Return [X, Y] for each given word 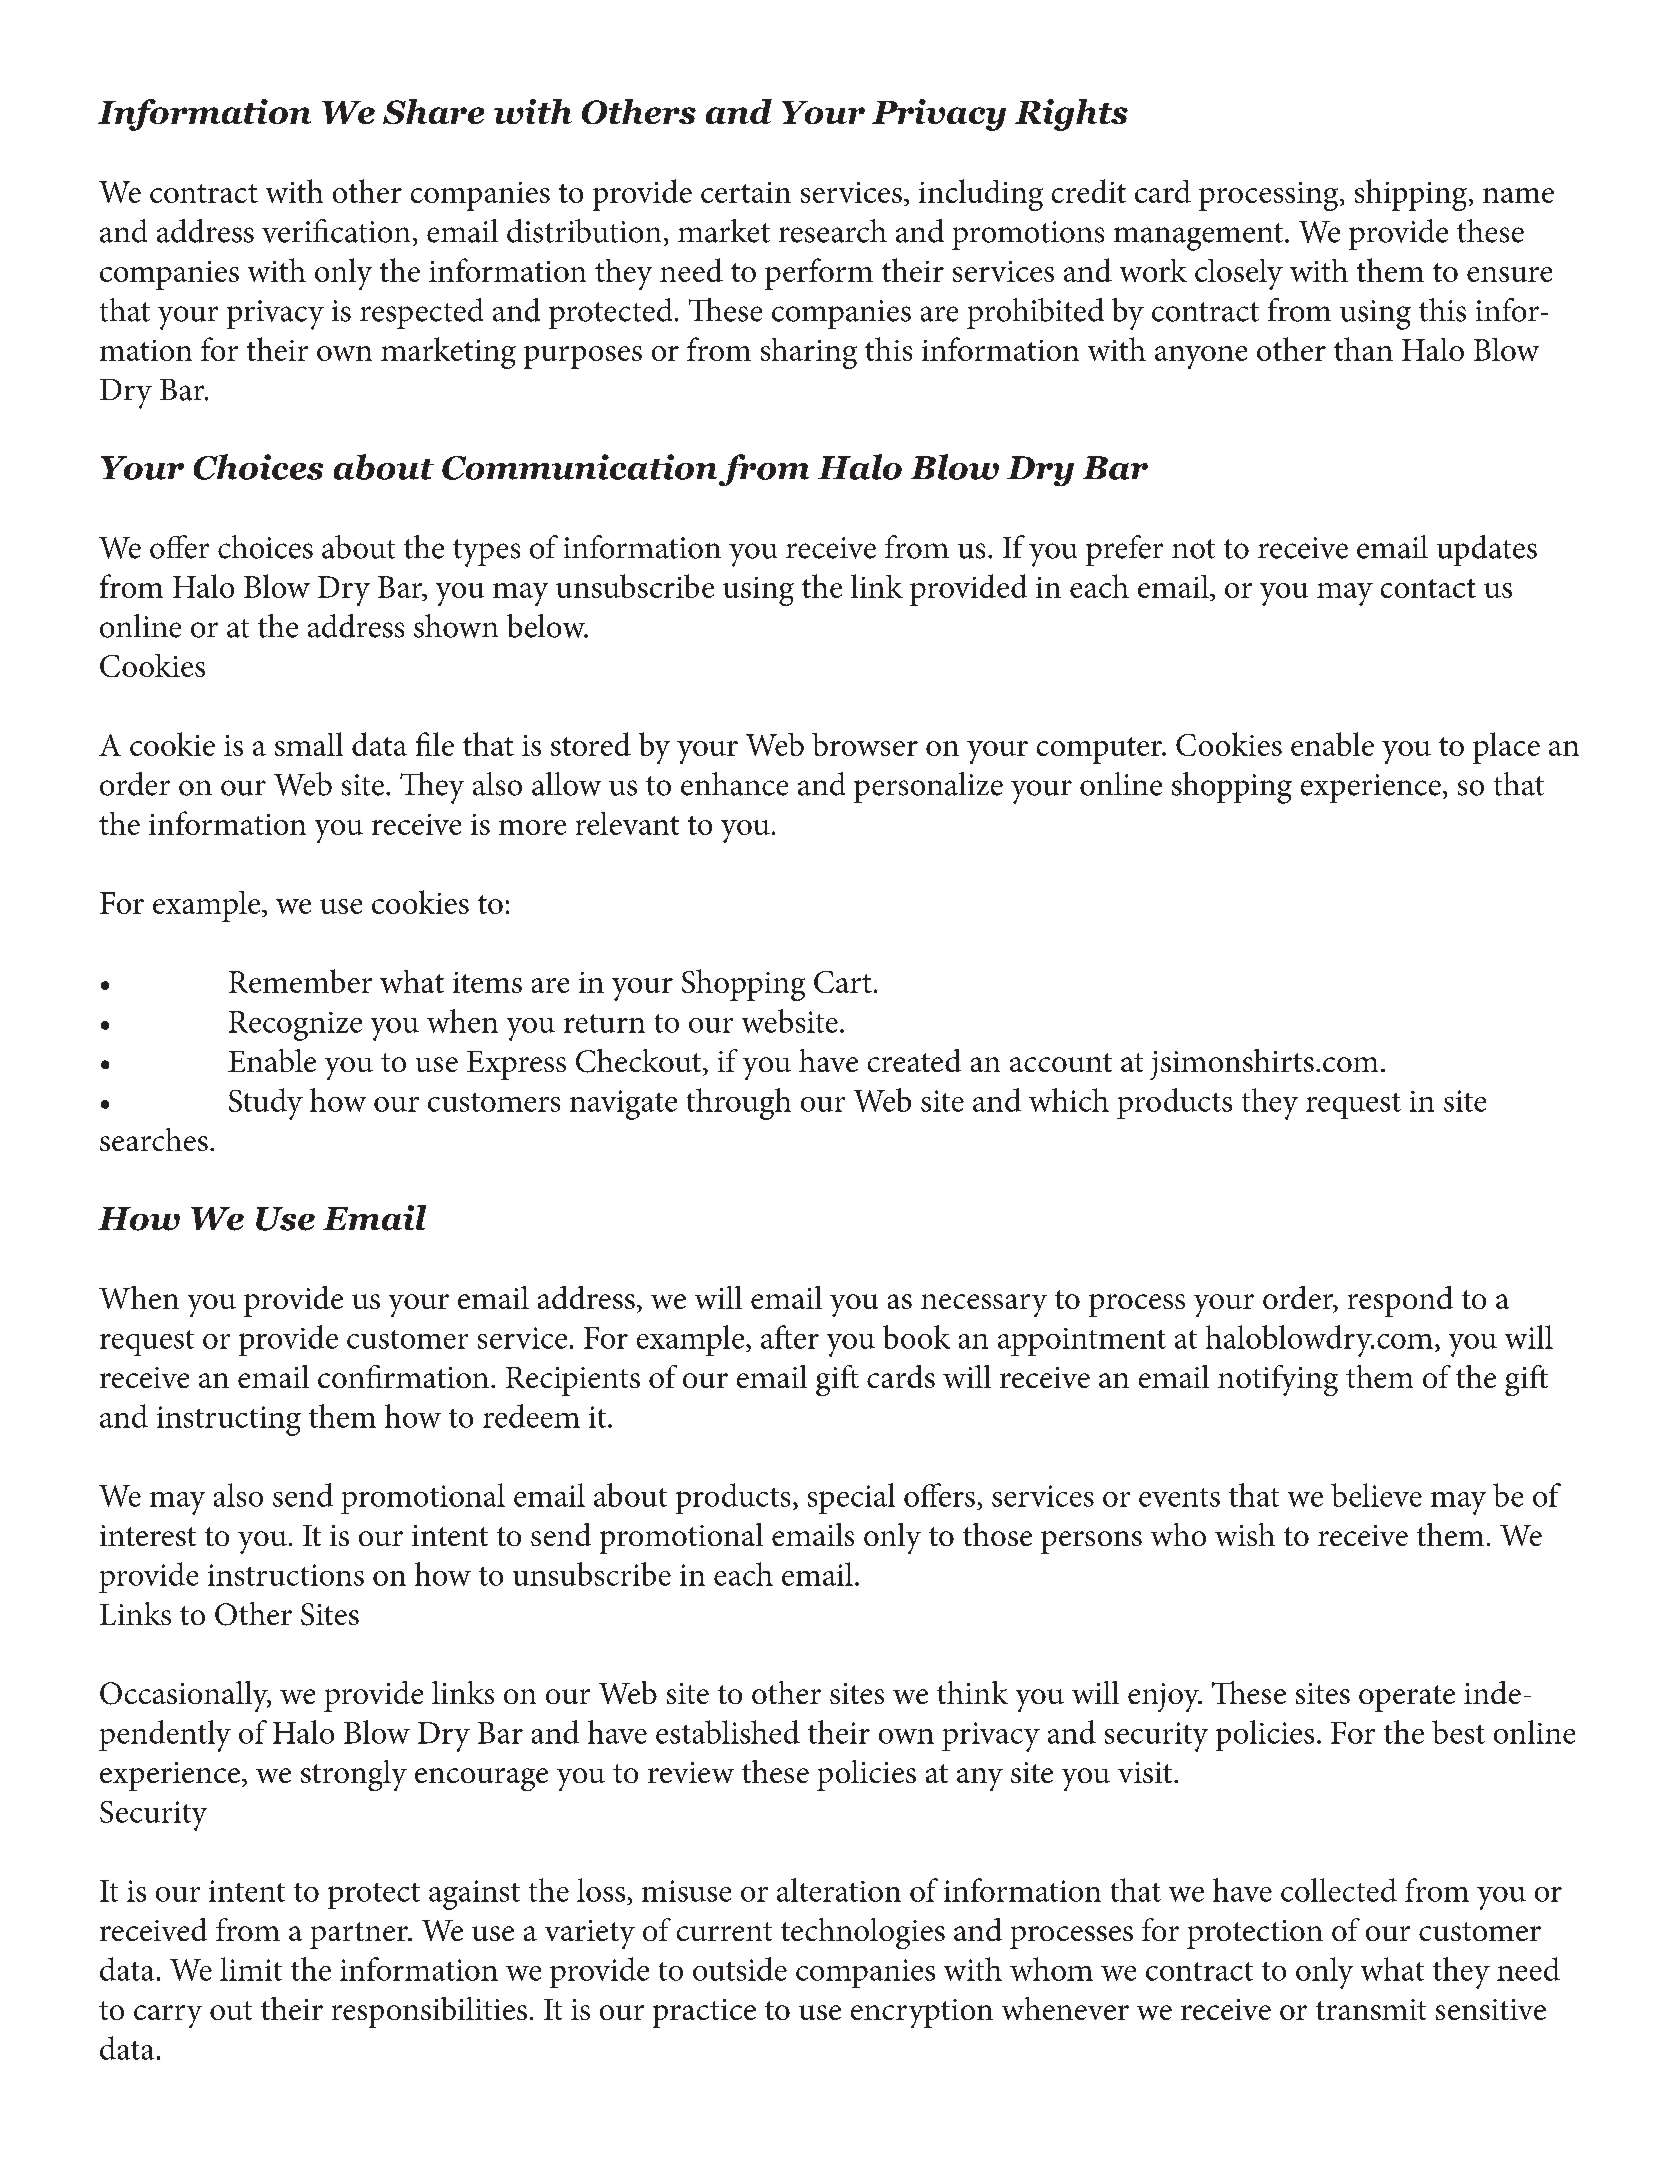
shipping [1411, 195]
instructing [229, 1421]
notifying [1278, 1380]
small [309, 744]
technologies [863, 1933]
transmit [1371, 2009]
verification [336, 231]
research [833, 231]
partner [360, 1935]
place [1506, 748]
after [790, 1337]
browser [865, 744]
